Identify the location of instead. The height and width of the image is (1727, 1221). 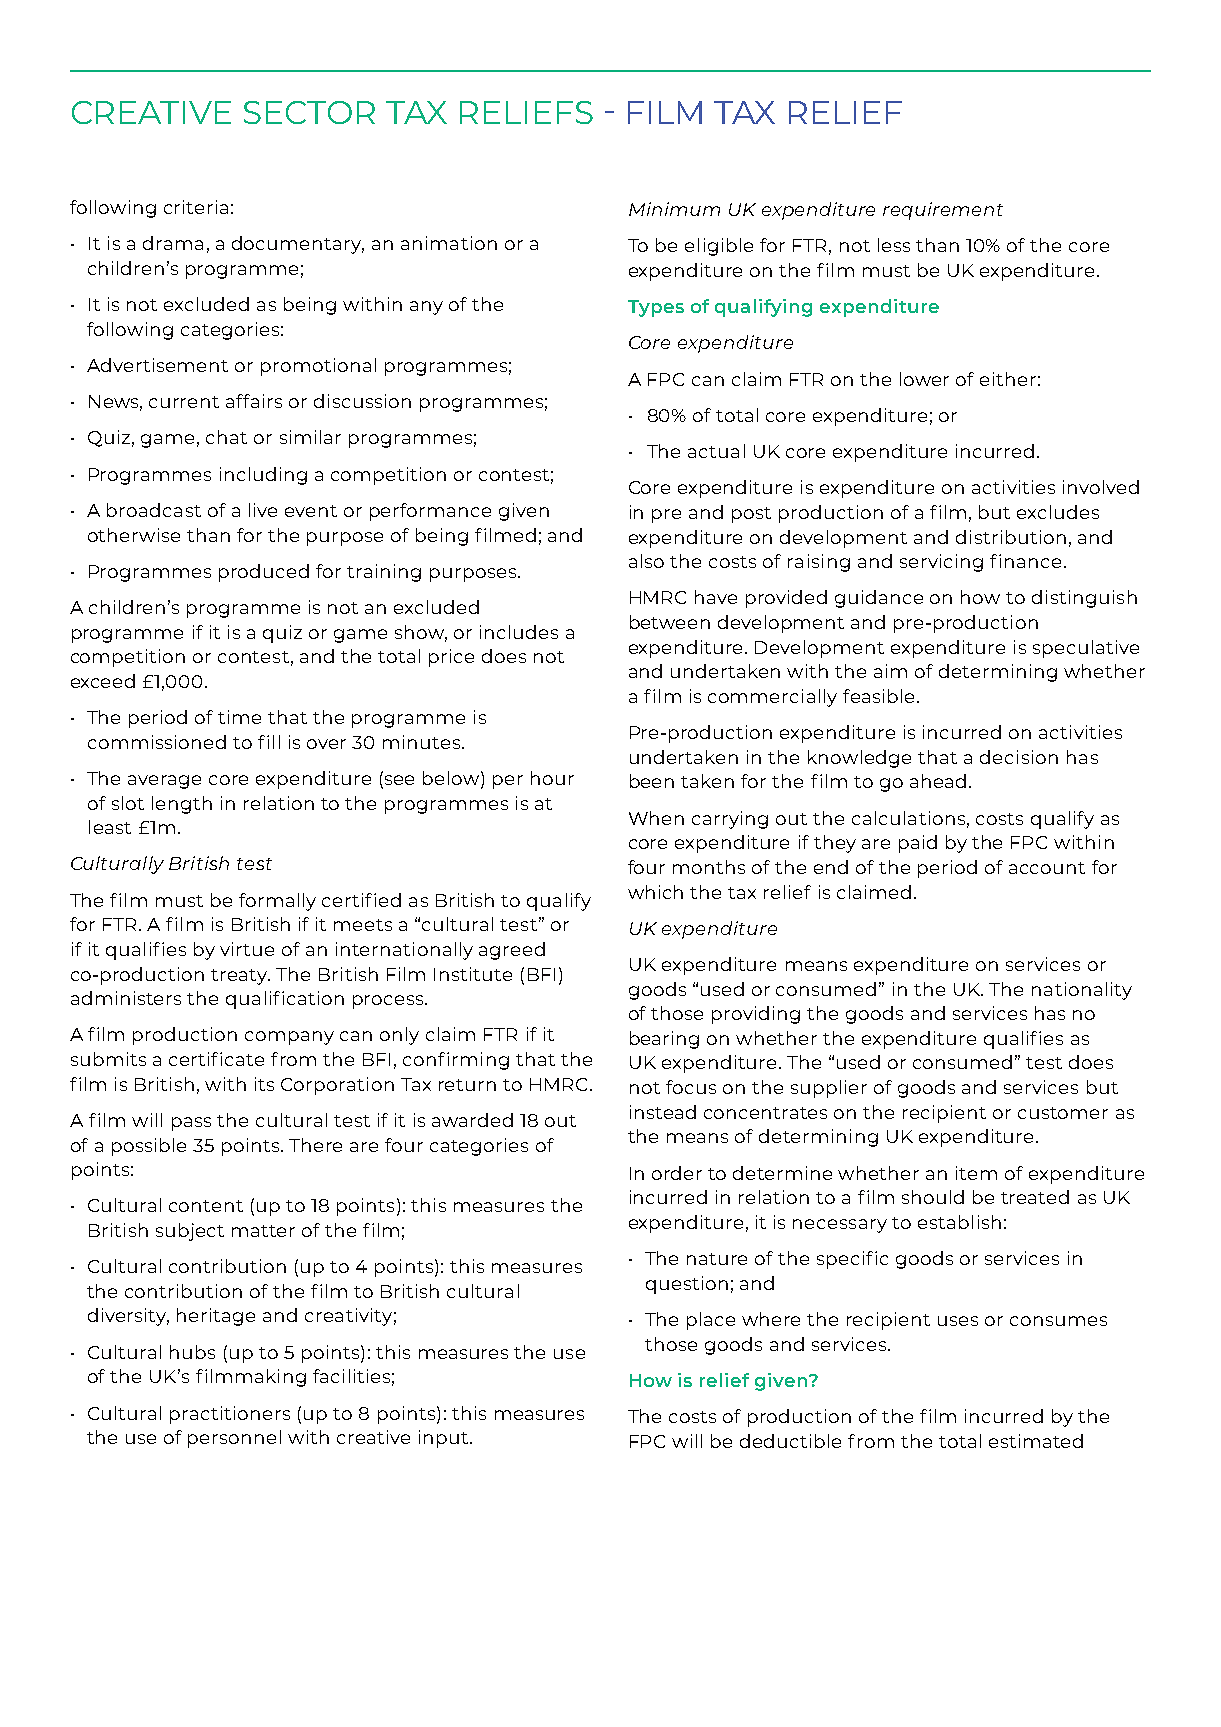
(663, 1112).
